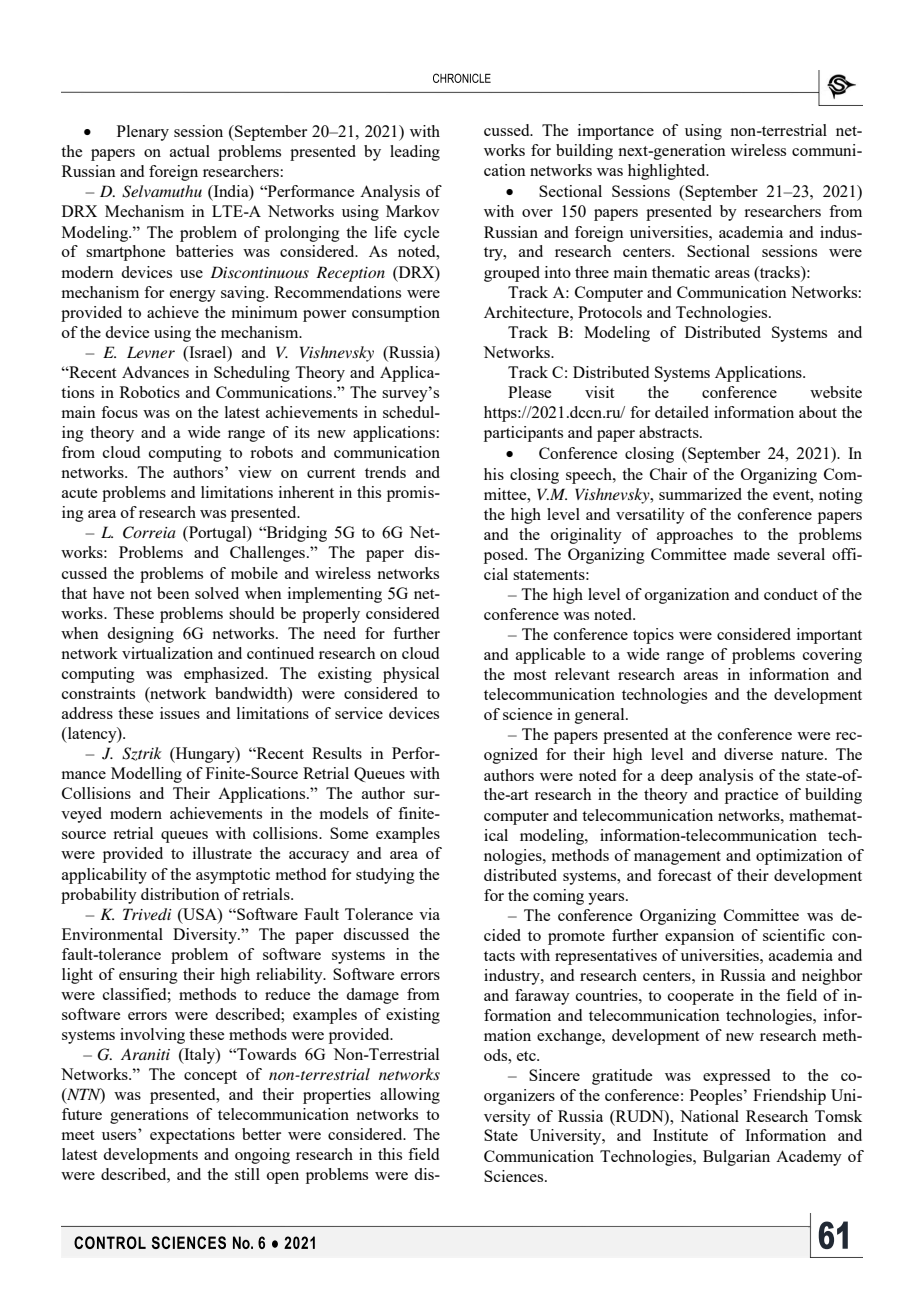  Describe the element at coordinates (829, 636) in the image. I see `important` at that location.
